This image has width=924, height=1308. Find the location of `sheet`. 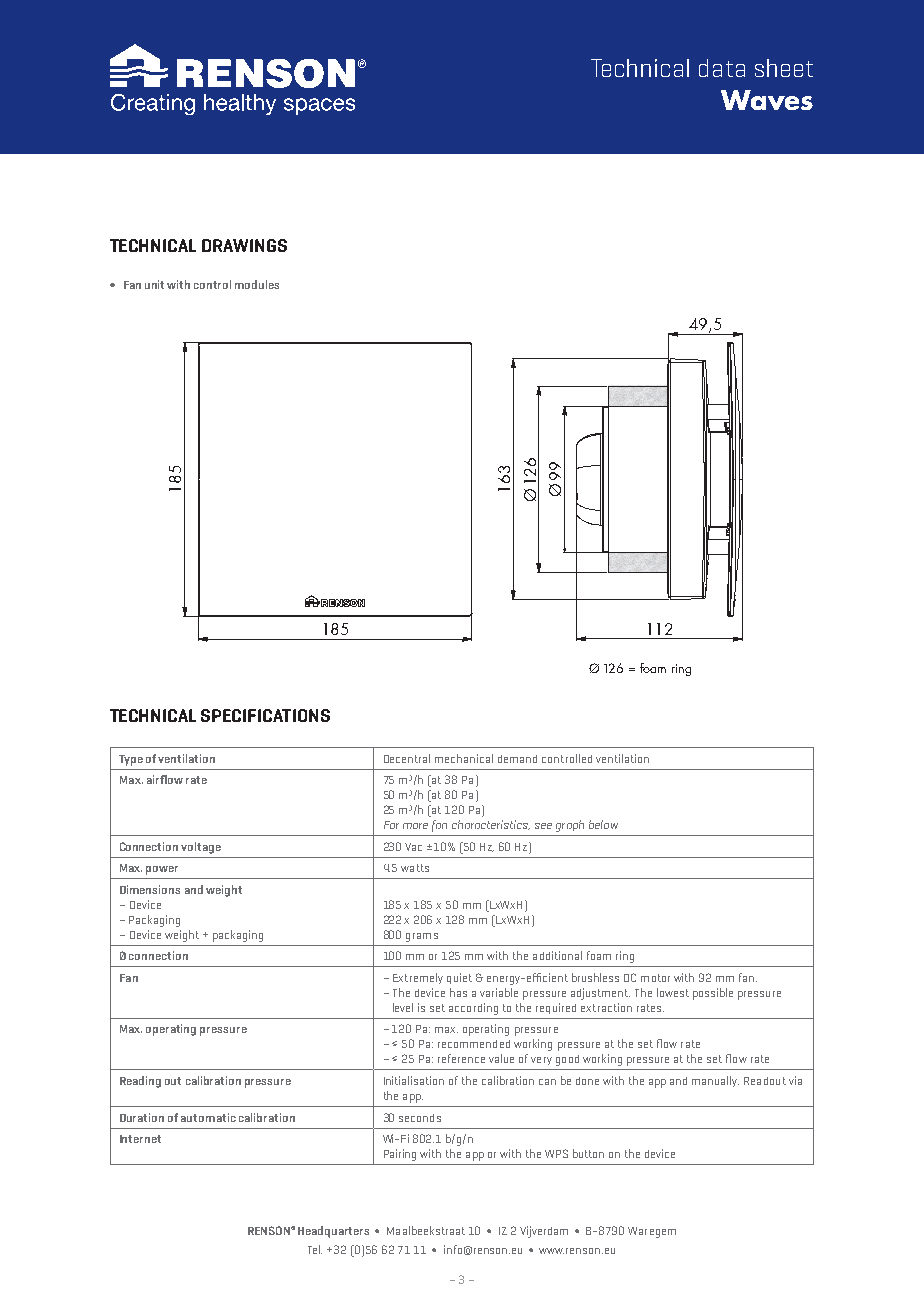

sheet is located at coordinates (784, 68).
